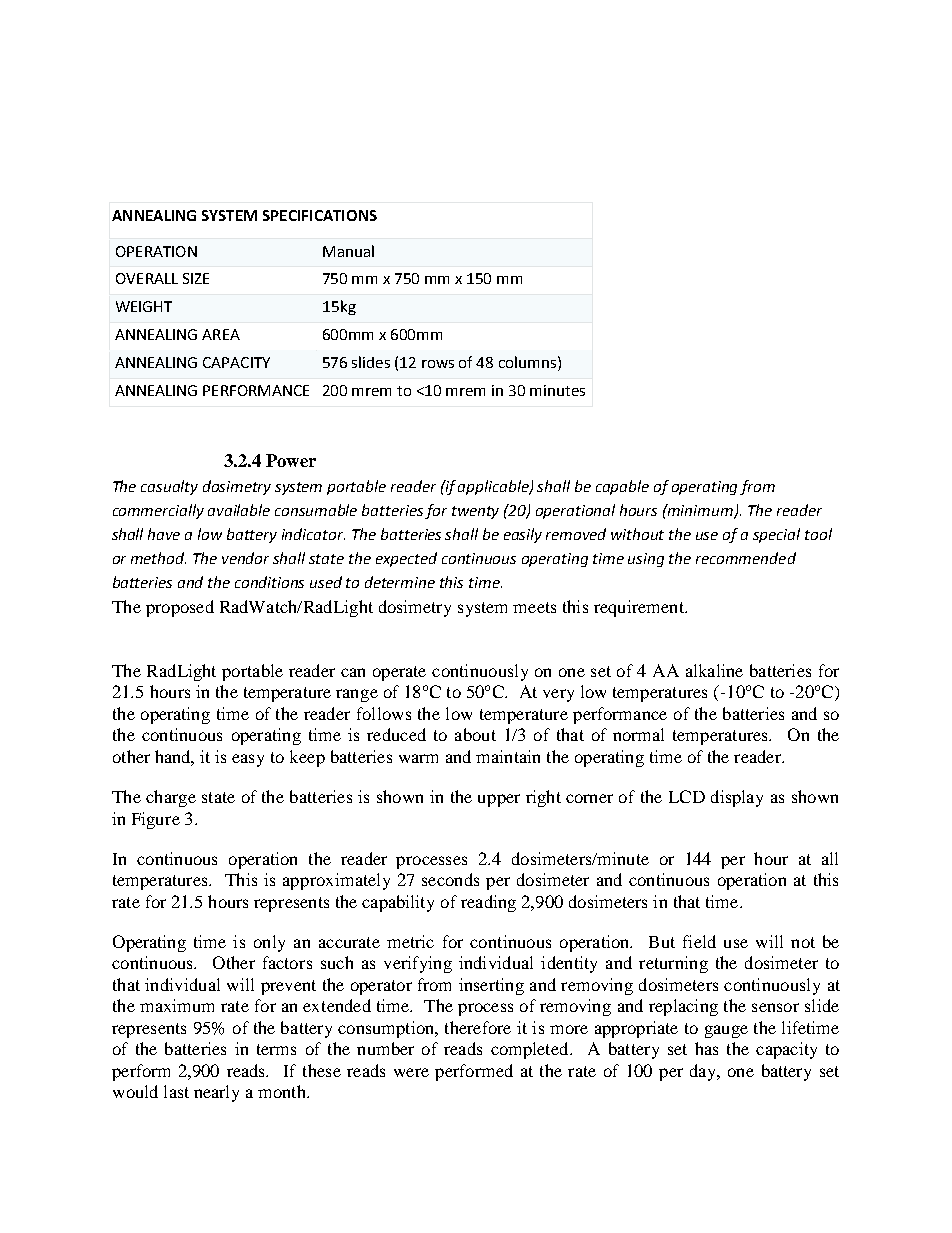  What do you see at coordinates (180, 608) in the screenshot?
I see `proposed` at bounding box center [180, 608].
